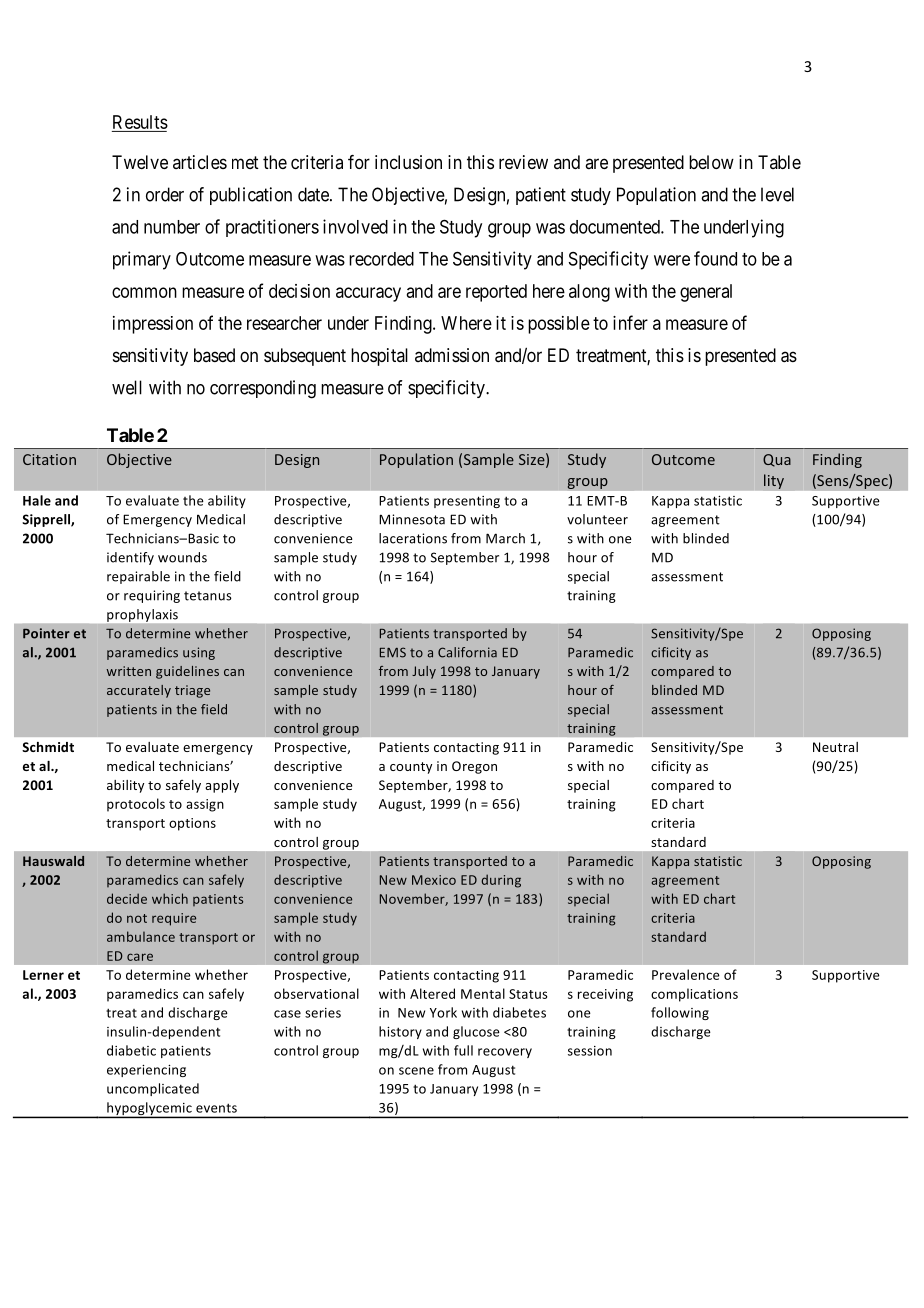 The image size is (924, 1308). I want to click on Twelve, so click(140, 162).
